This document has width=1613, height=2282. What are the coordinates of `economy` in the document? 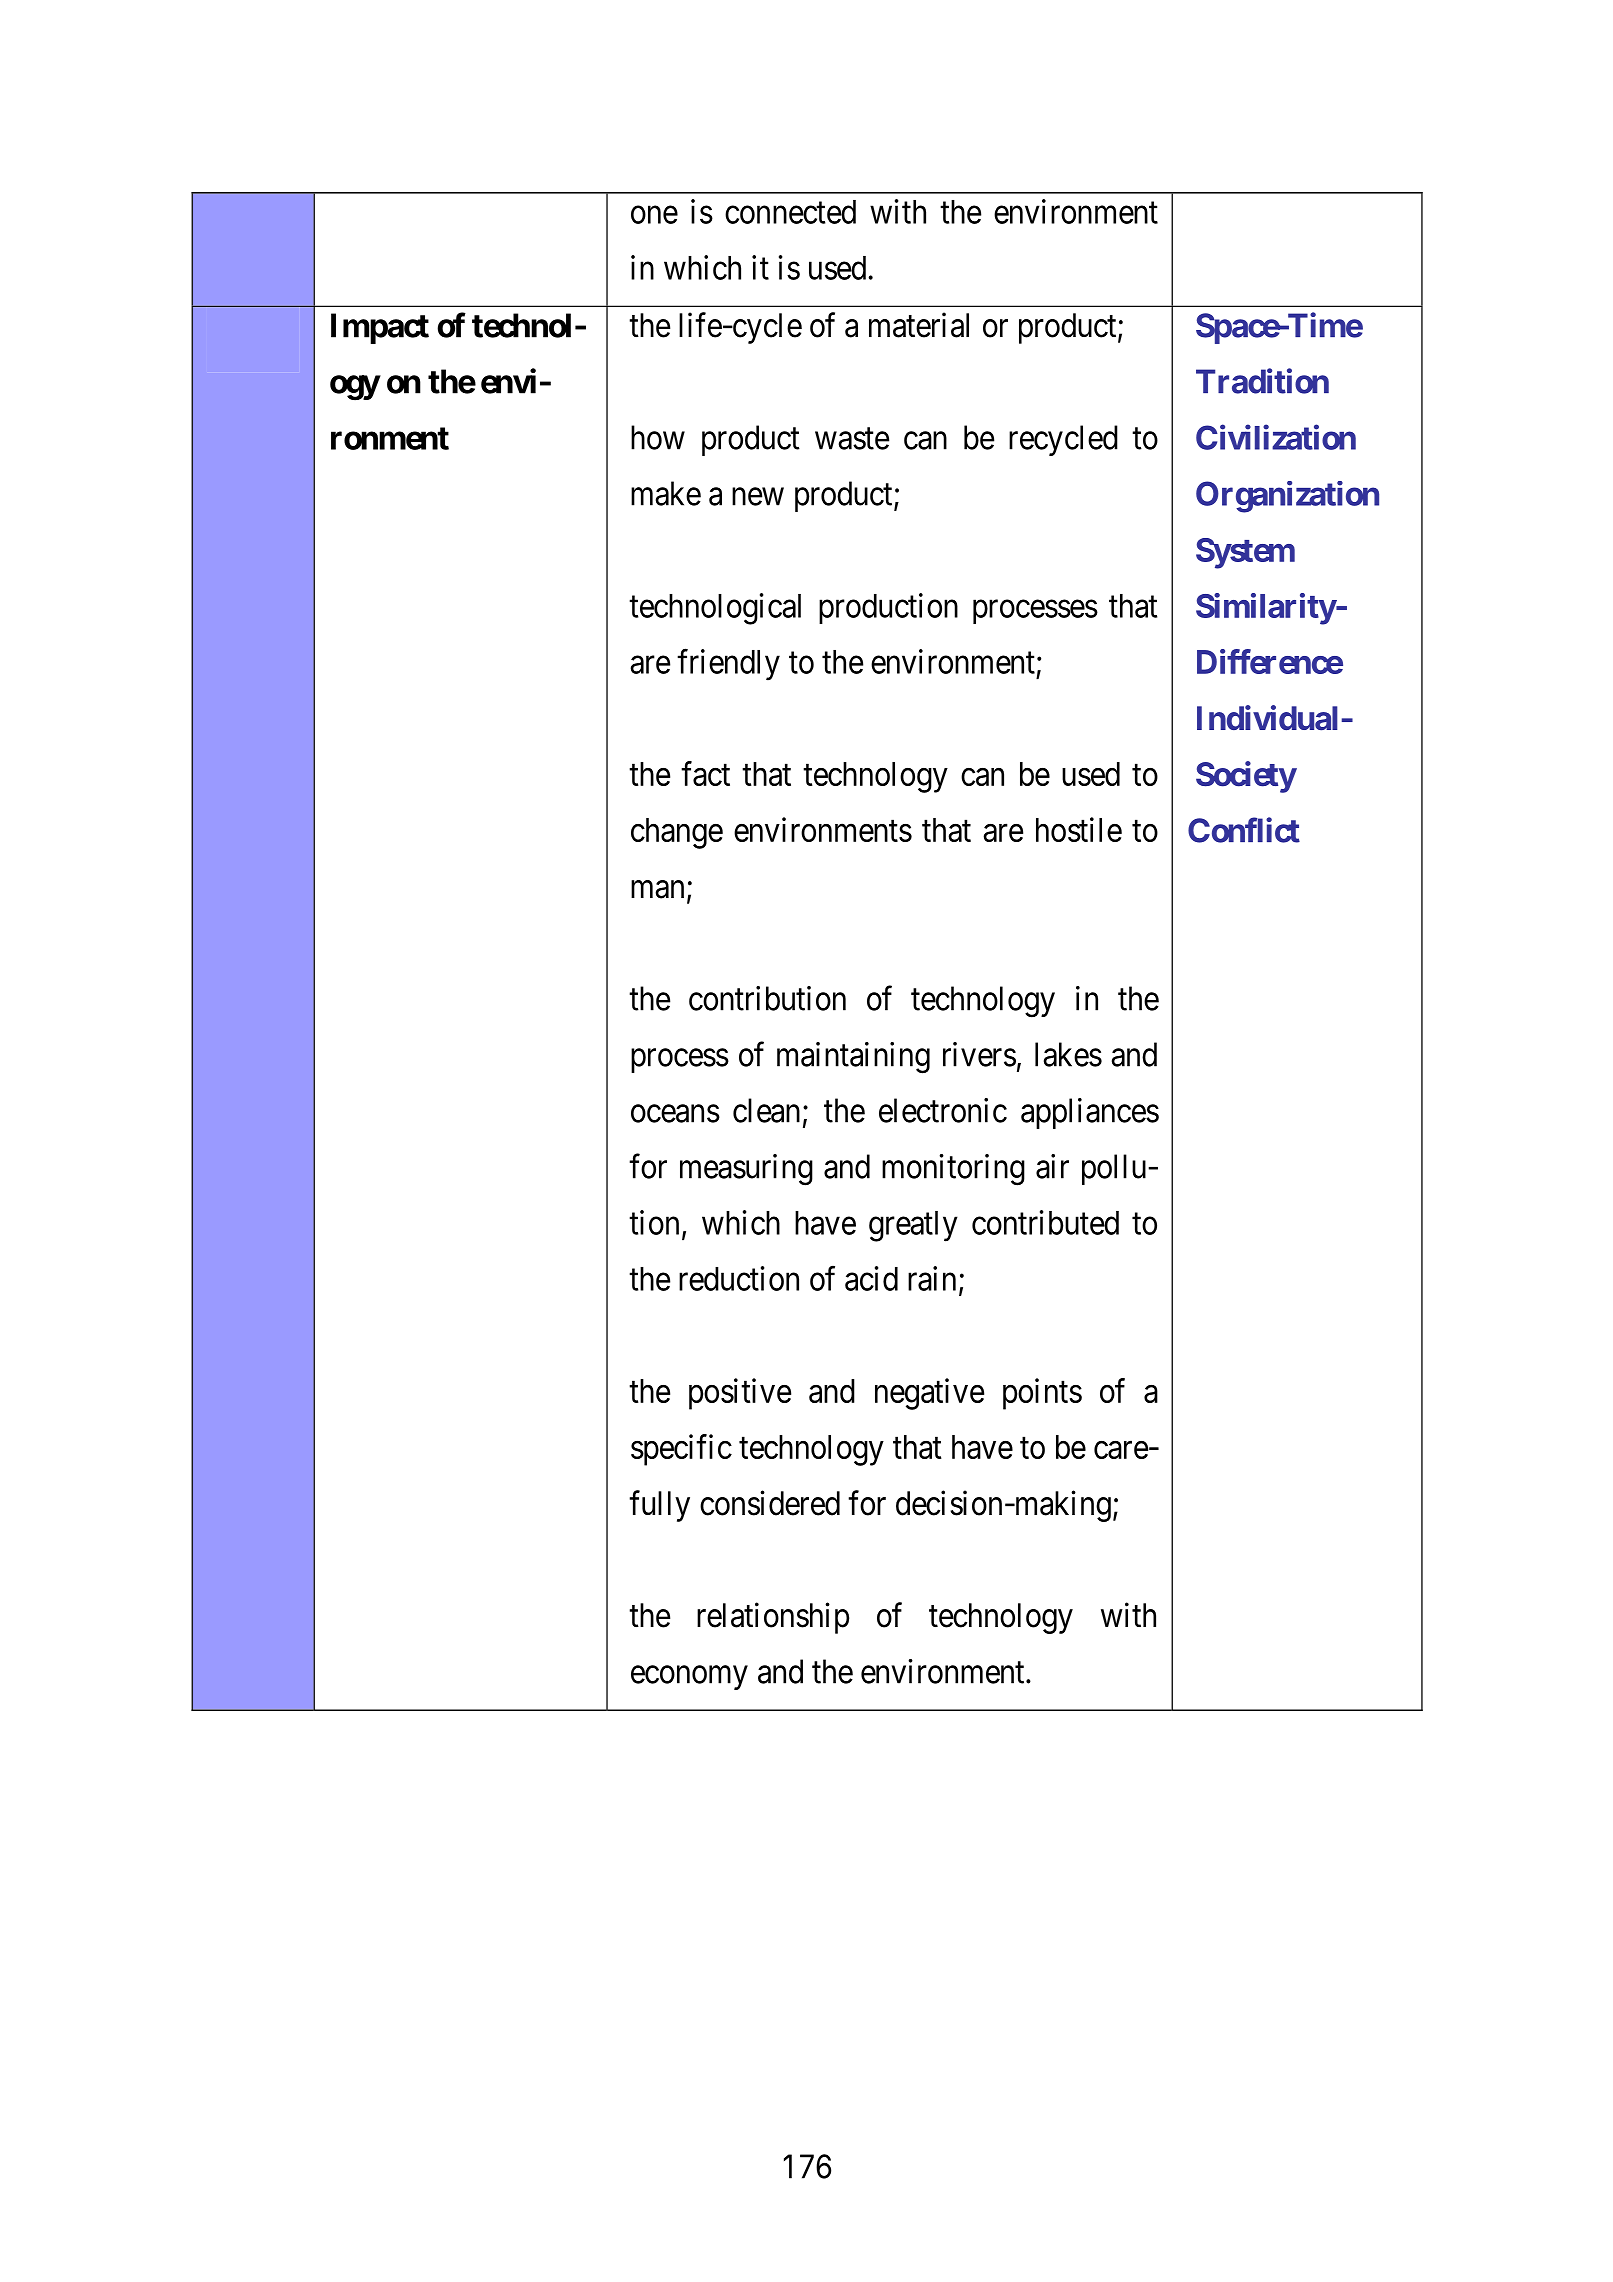 It's located at (689, 1678).
